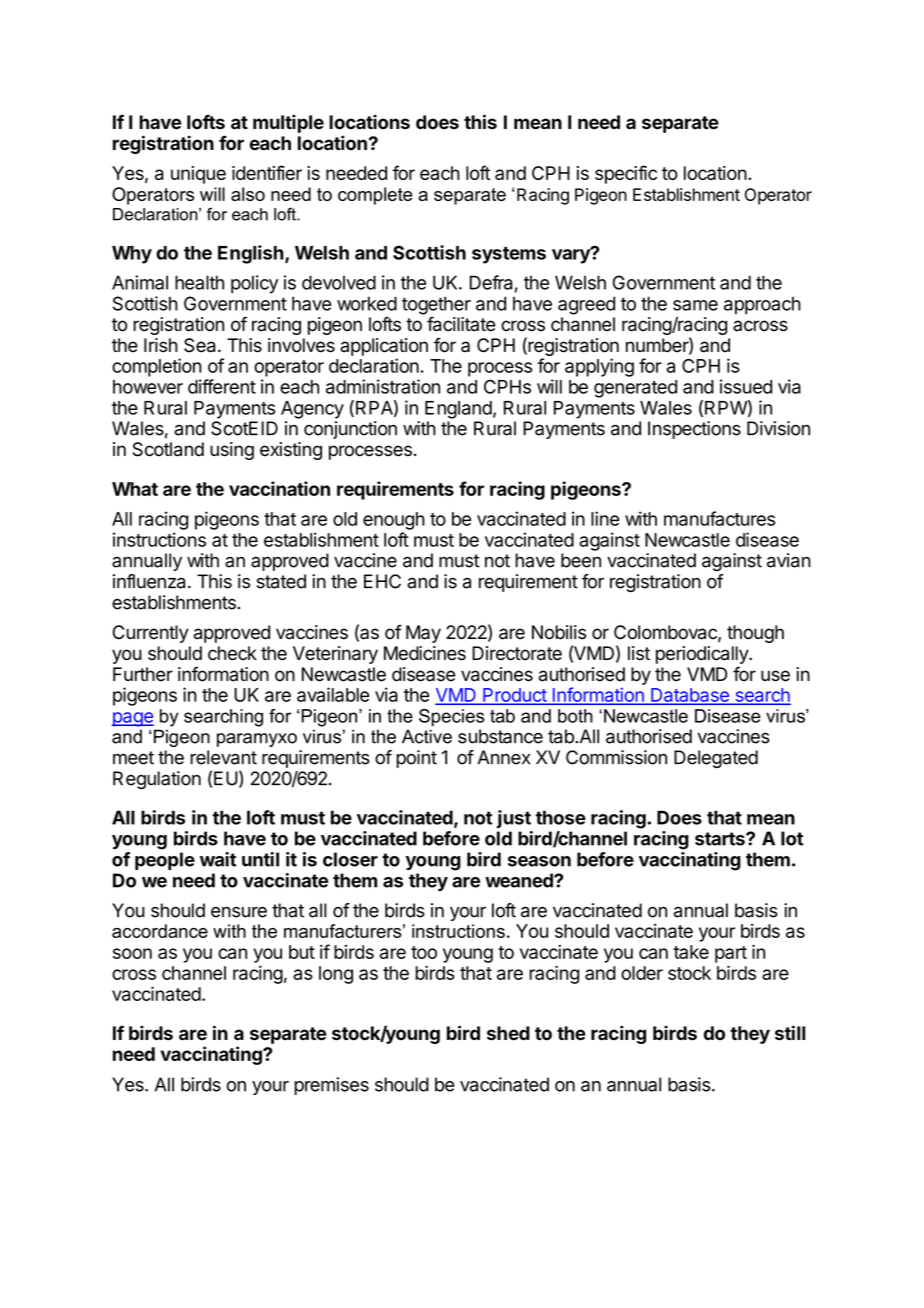 The image size is (924, 1308). Describe the element at coordinates (694, 430) in the screenshot. I see `Inspections` at that location.
